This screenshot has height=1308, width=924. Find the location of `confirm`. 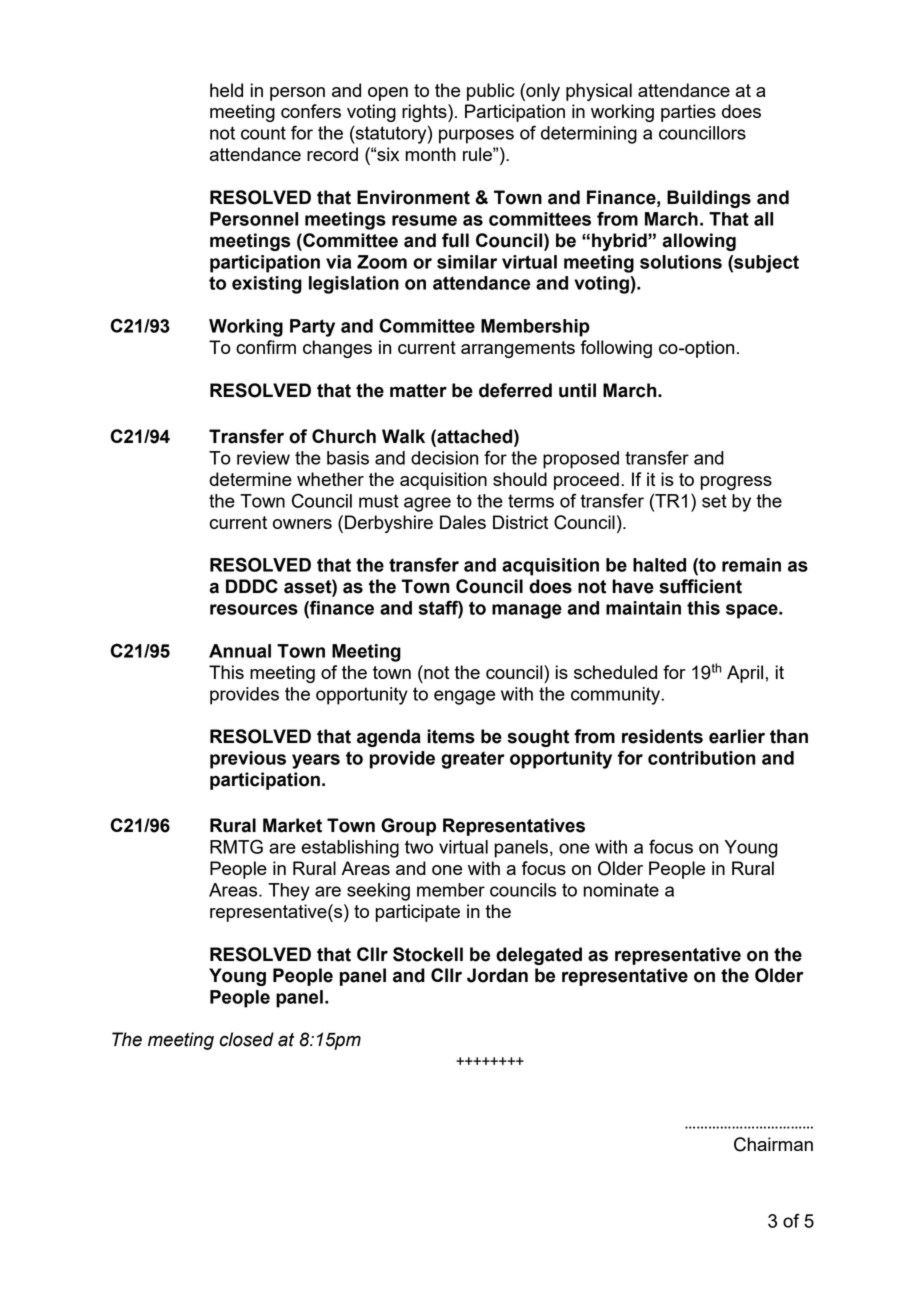

confirm is located at coordinates (266, 347).
